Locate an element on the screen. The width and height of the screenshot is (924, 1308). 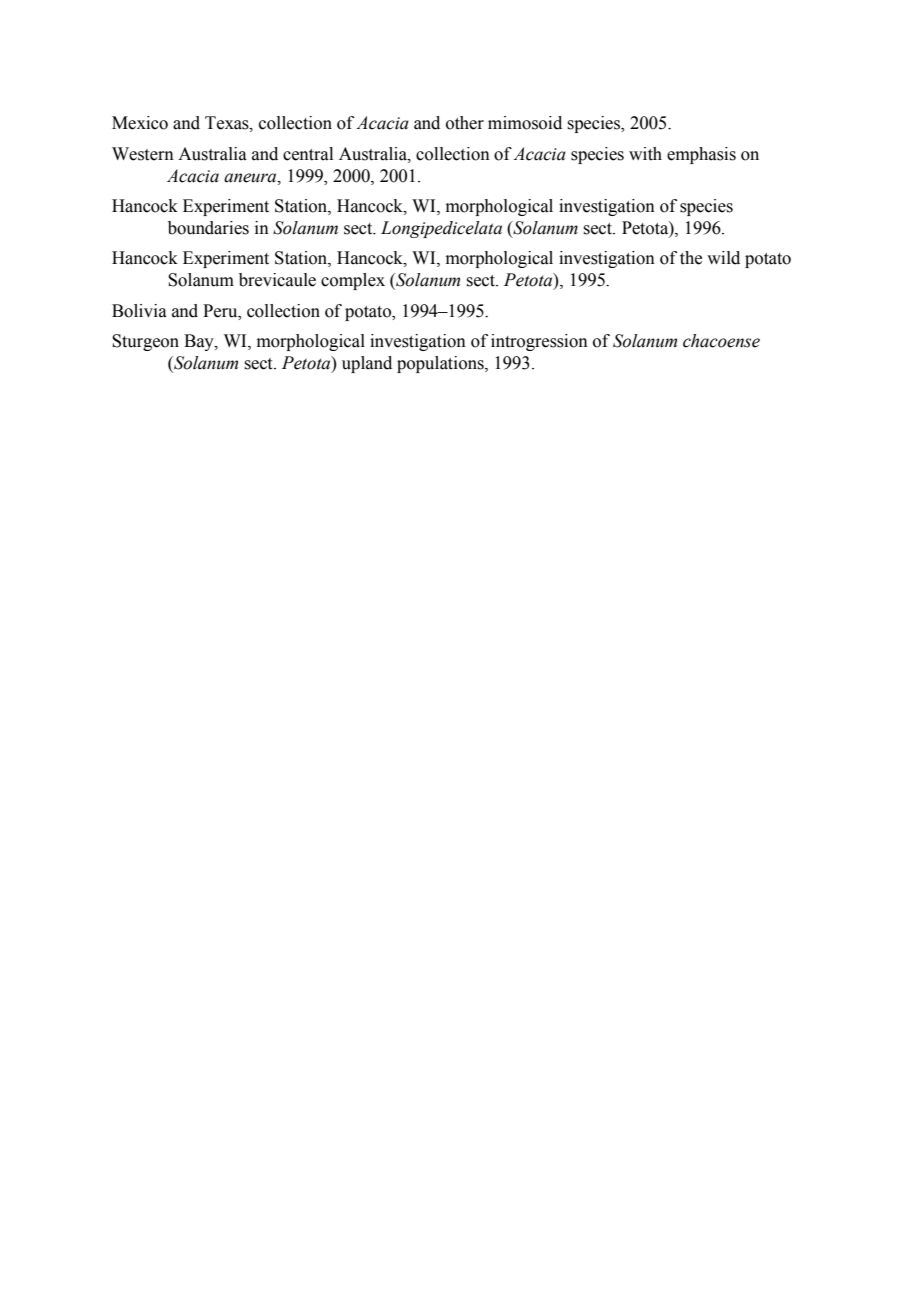
other is located at coordinates (465, 123).
